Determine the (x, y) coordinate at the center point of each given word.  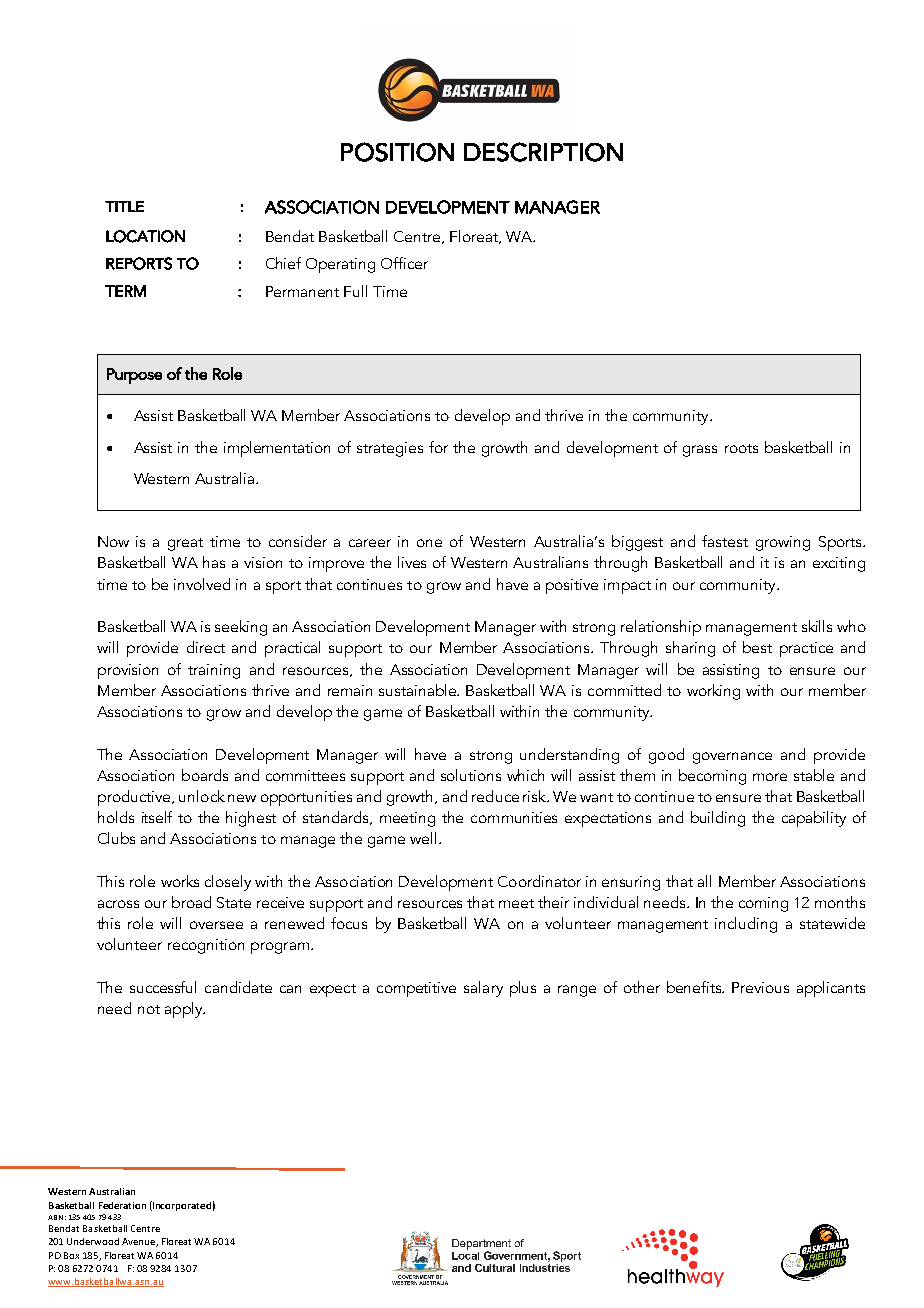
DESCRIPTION (543, 152)
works (180, 881)
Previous (760, 987)
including (746, 925)
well (423, 838)
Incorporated (181, 1206)
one (429, 543)
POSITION (397, 152)
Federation (122, 1205)
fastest (725, 541)
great (185, 544)
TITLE (124, 206)
